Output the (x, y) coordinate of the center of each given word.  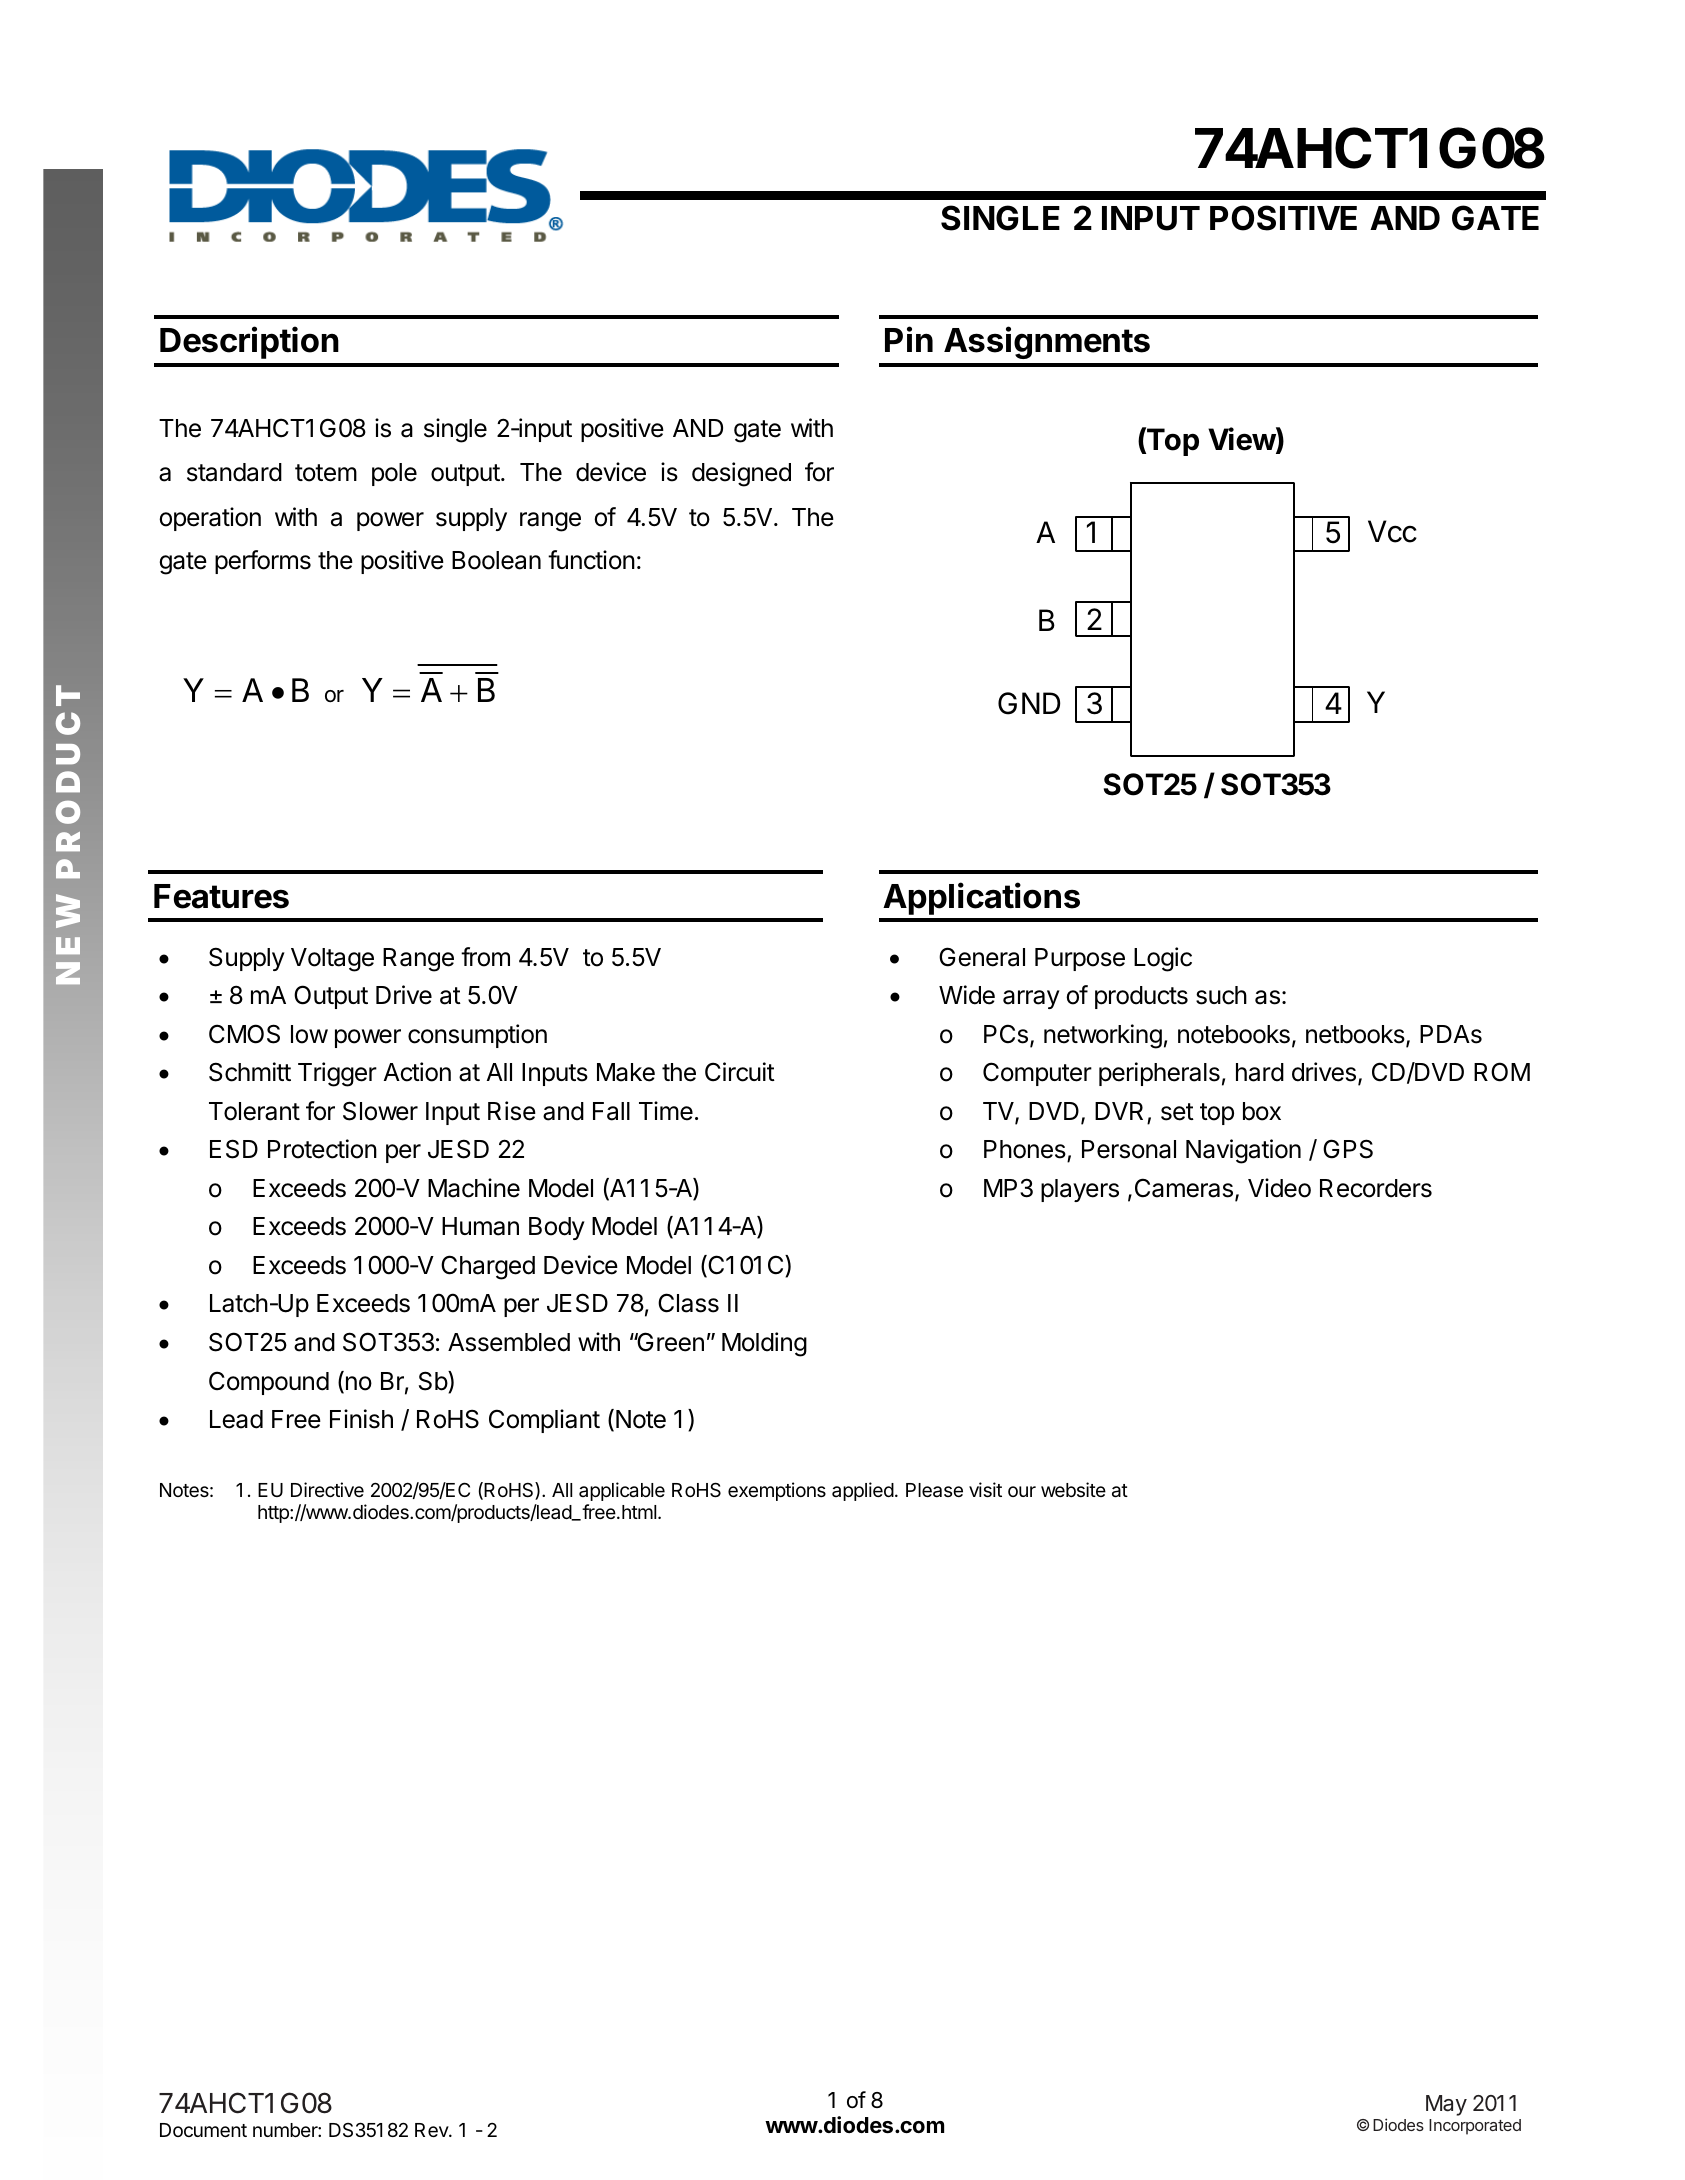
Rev (432, 2130)
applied (863, 1491)
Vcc (1392, 531)
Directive (327, 1489)
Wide (967, 995)
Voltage (332, 960)
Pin (909, 339)
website (1073, 1489)
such (1221, 995)
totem (326, 473)
